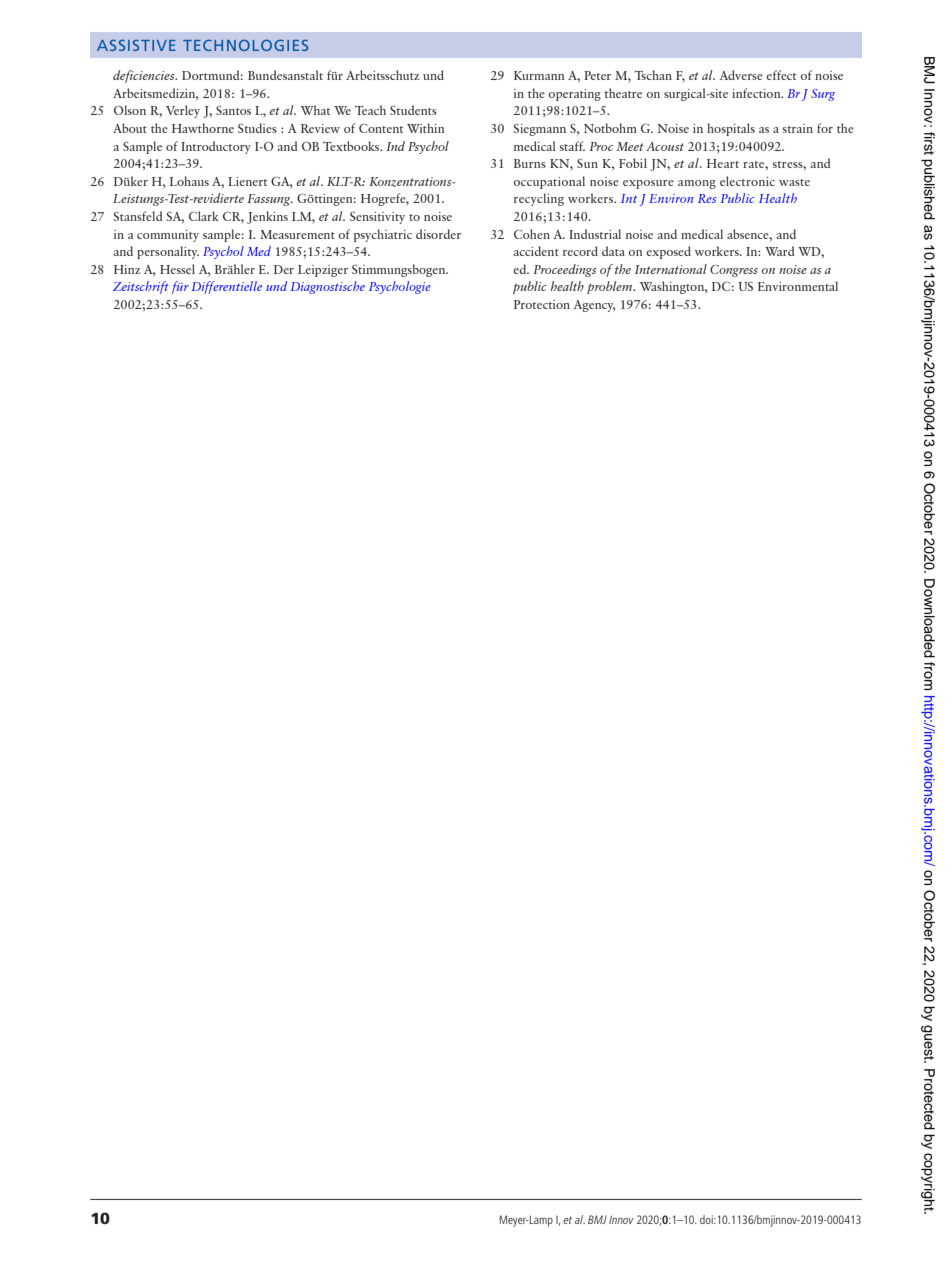 The height and width of the screenshot is (1270, 952). I want to click on Heart, so click(723, 163).
